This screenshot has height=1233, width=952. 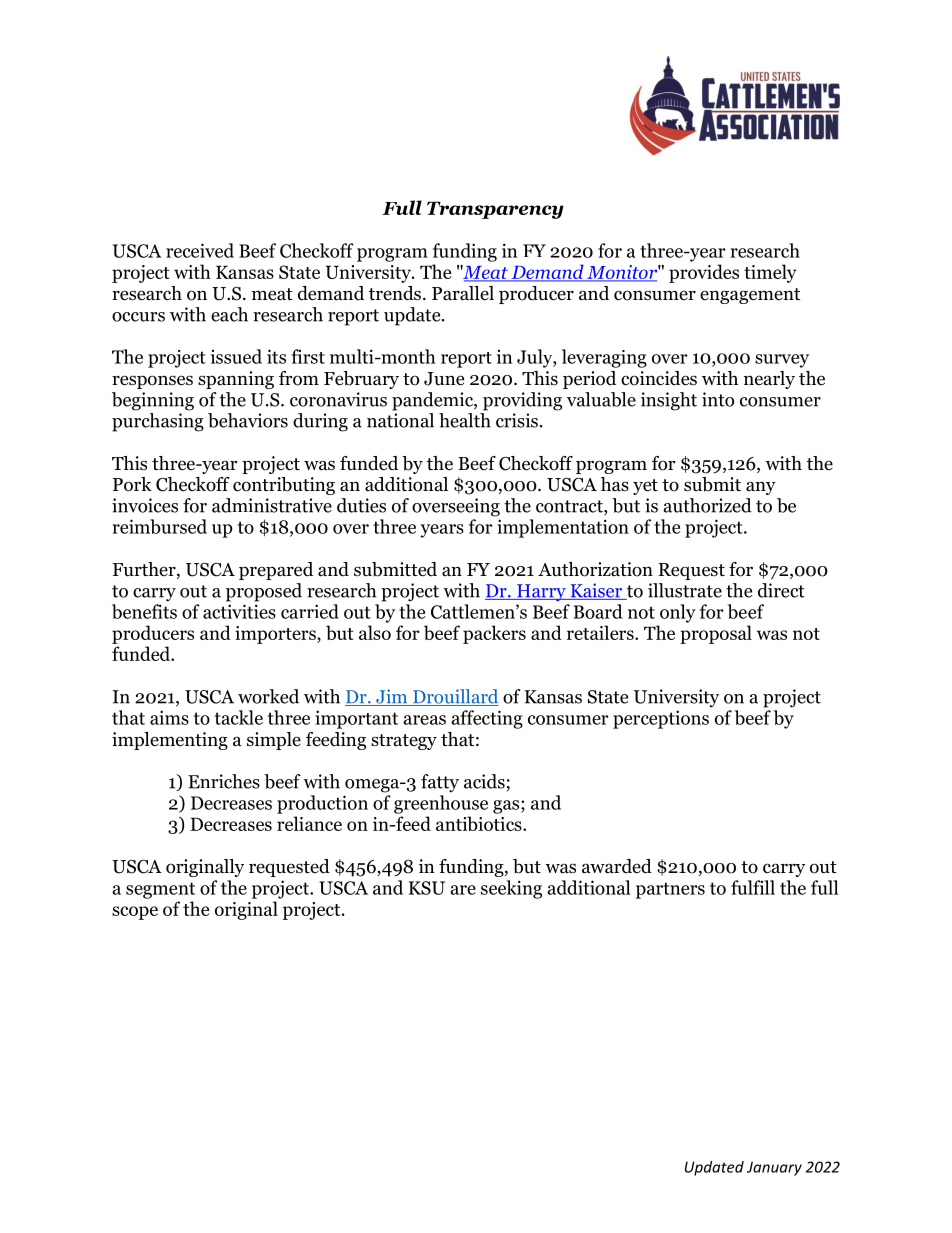 I want to click on perceptions, so click(x=661, y=719).
